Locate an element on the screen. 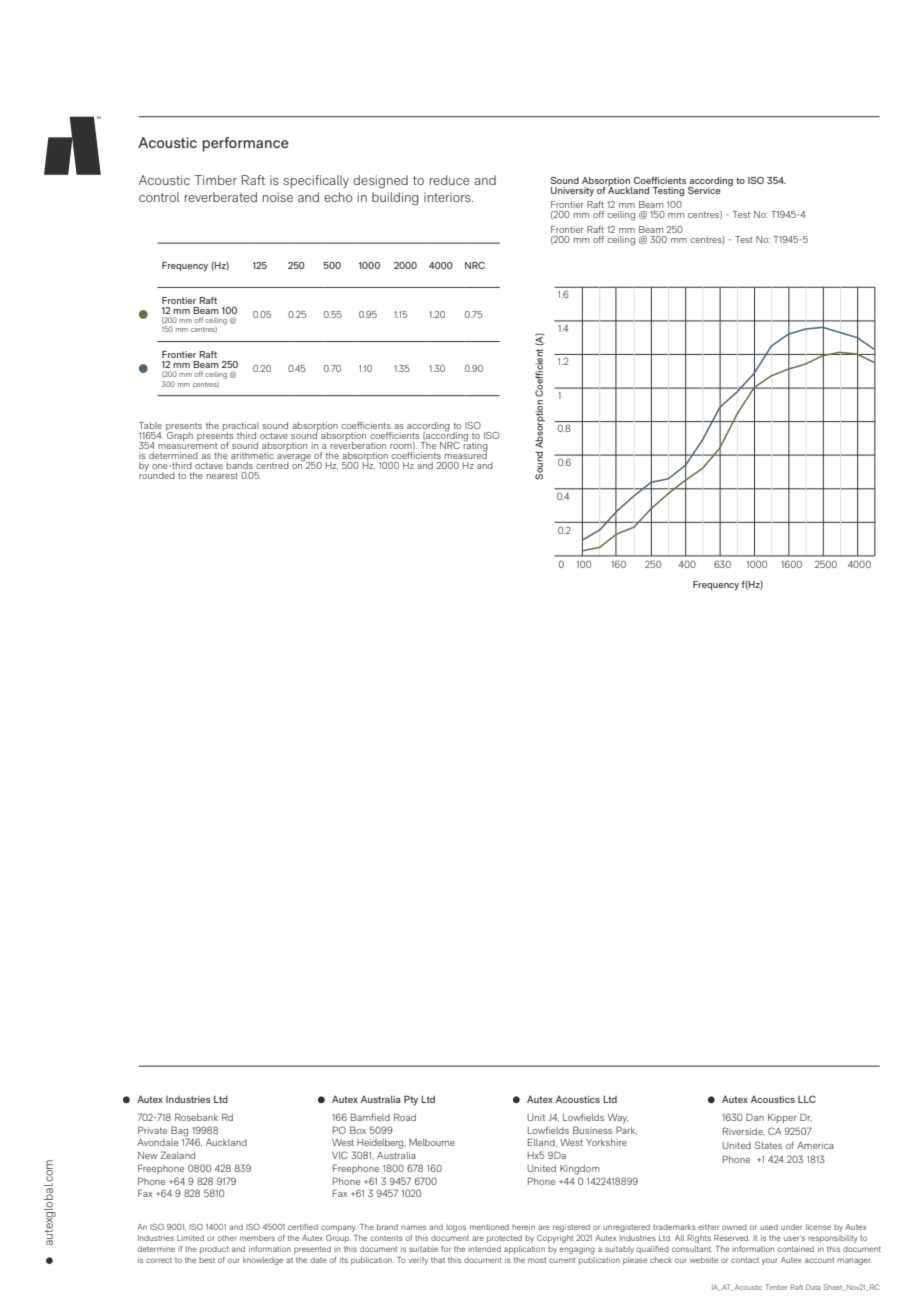  nearest is located at coordinates (222, 476).
